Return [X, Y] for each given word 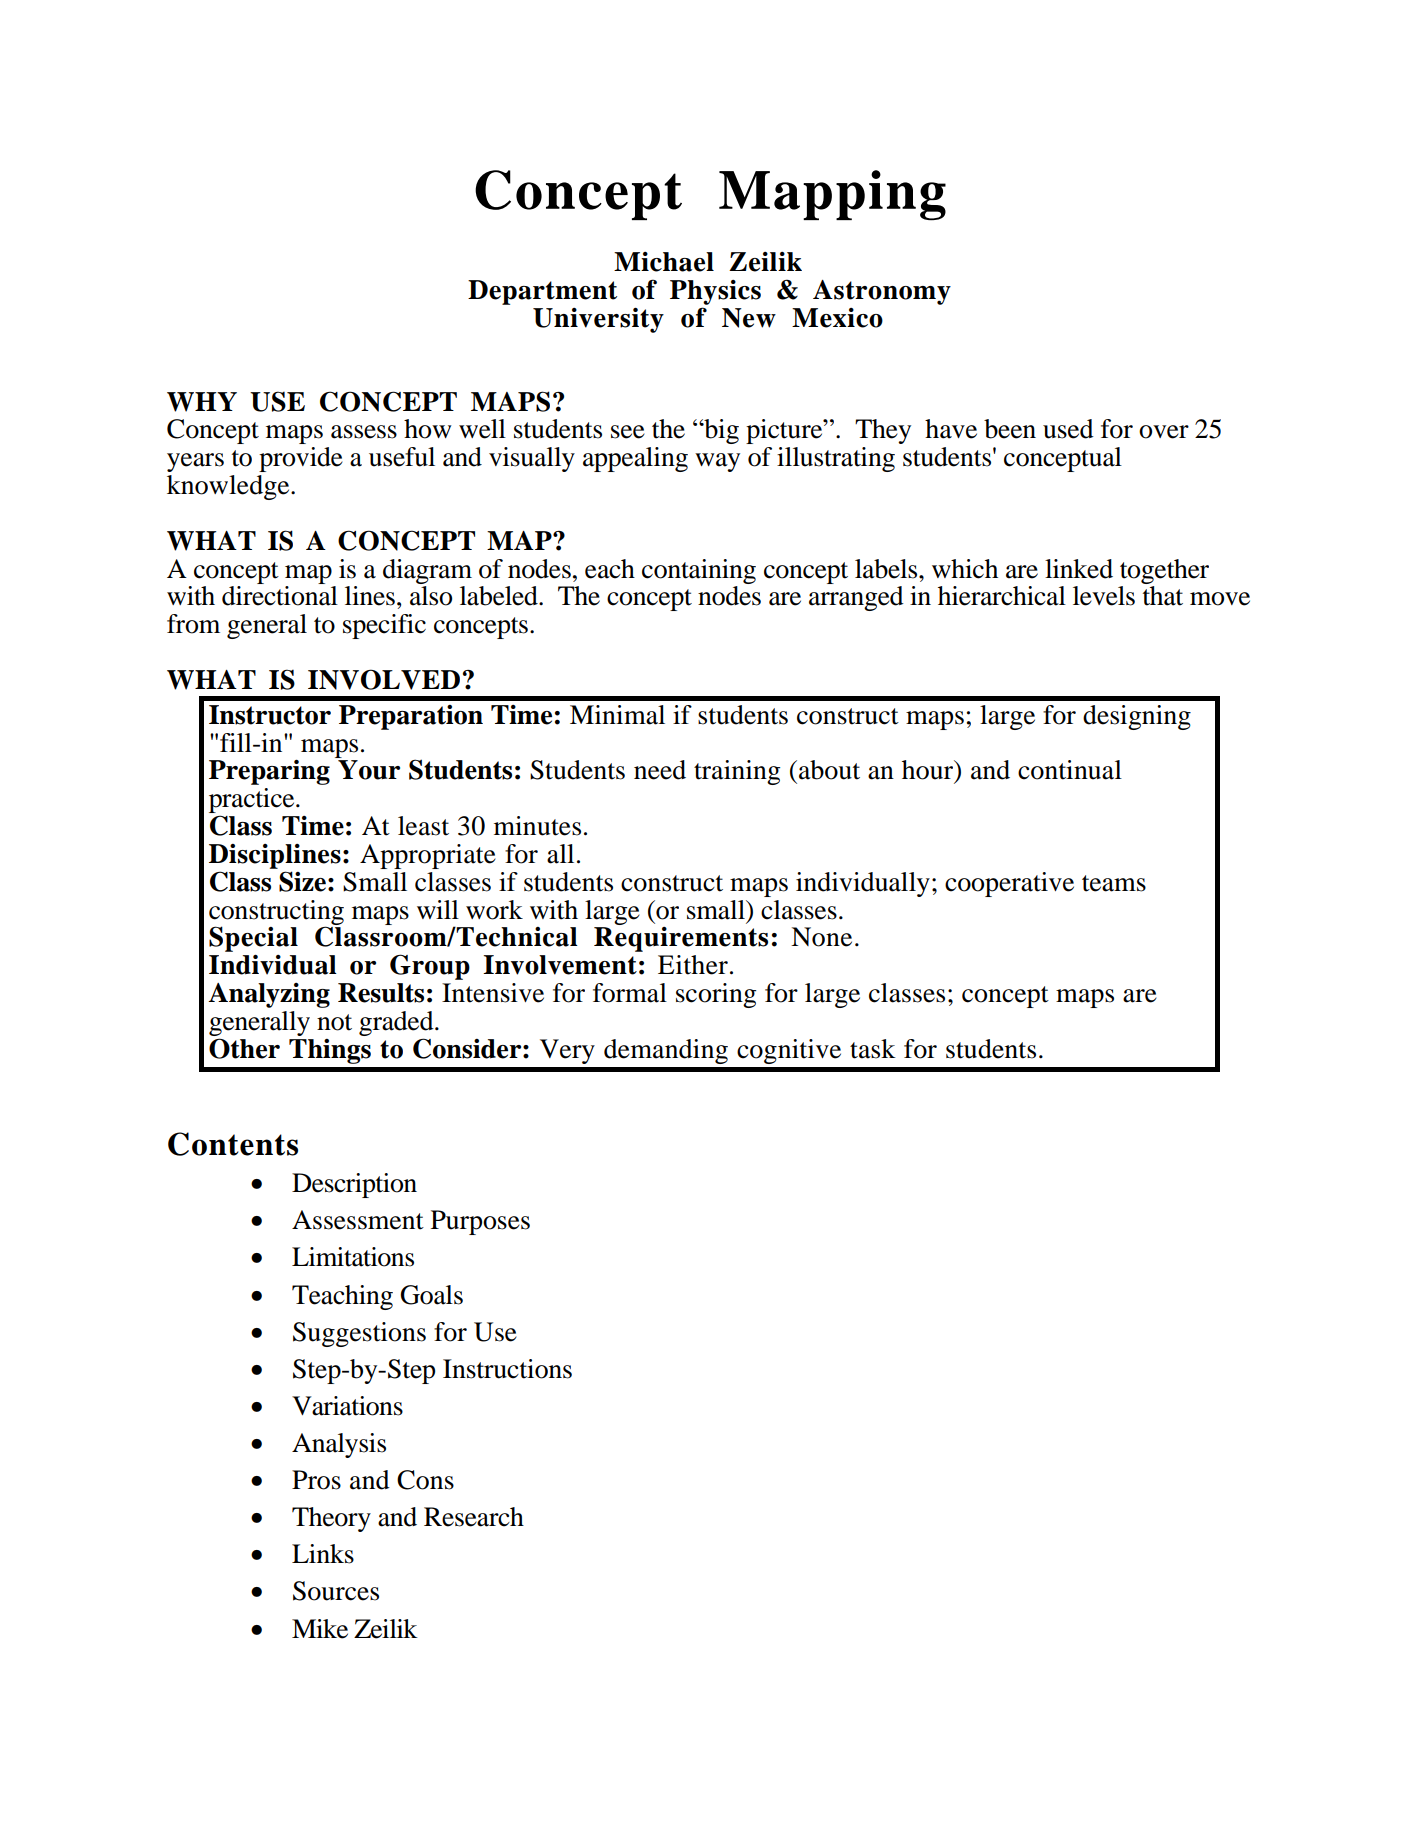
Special [253, 939]
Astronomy [882, 292]
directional [280, 596]
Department [542, 292]
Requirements [681, 939]
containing [699, 571]
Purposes [480, 1222]
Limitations [353, 1257]
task [873, 1049]
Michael [664, 262]
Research [474, 1517]
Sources [336, 1591]
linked [1079, 569]
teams [1114, 883]
